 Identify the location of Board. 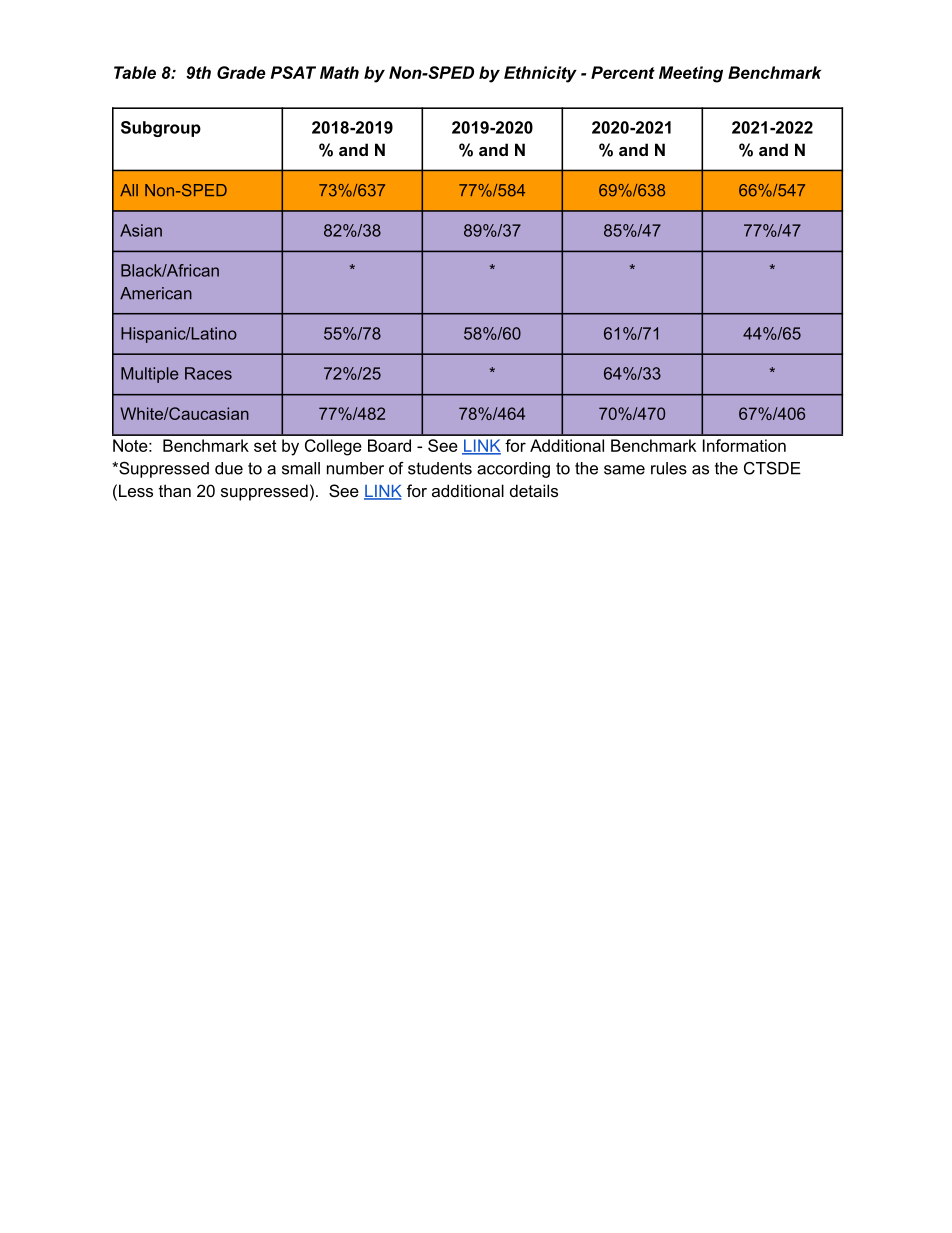
(389, 445).
